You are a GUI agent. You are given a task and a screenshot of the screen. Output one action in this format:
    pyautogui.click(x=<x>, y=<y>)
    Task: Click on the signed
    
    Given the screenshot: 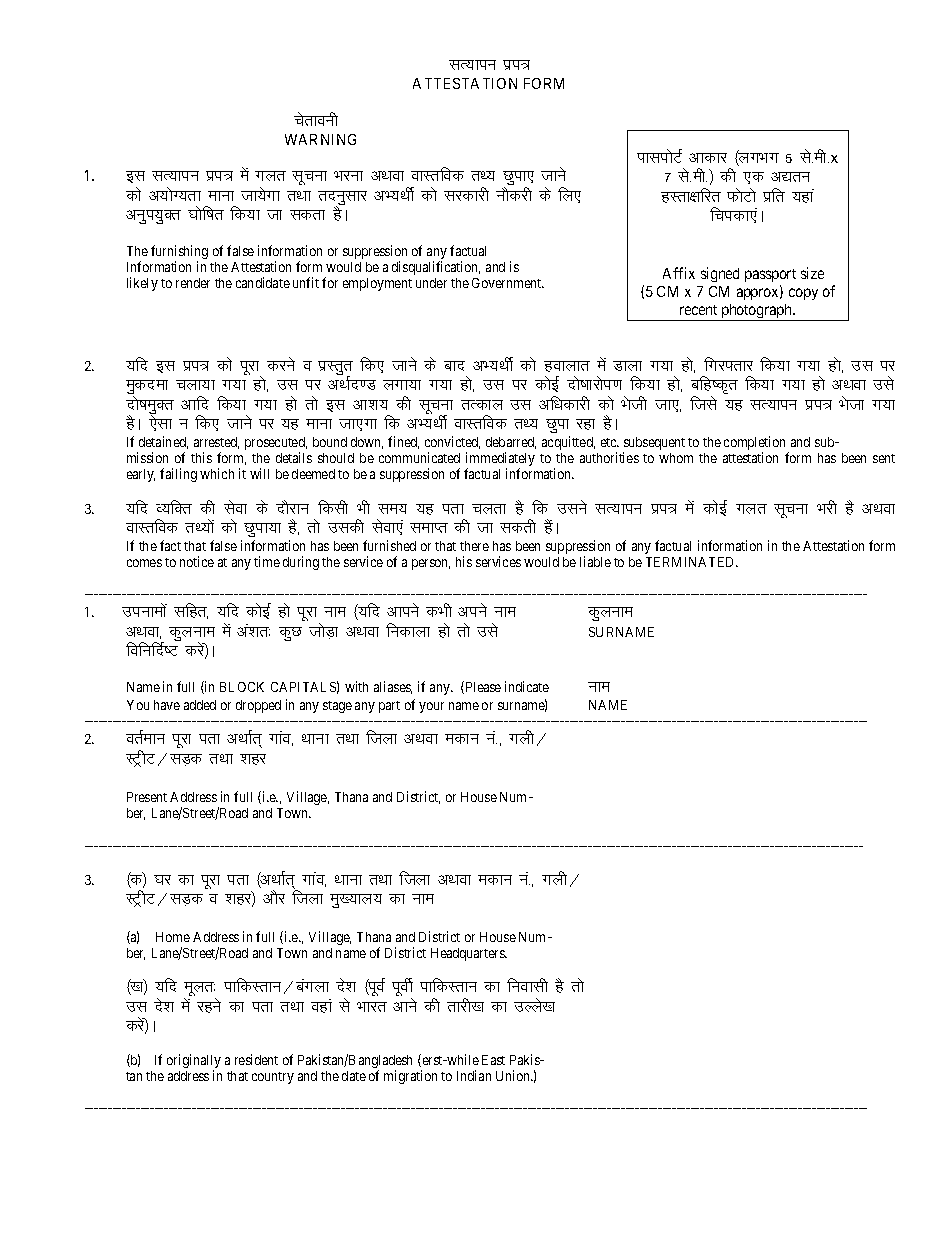 What is the action you would take?
    pyautogui.click(x=720, y=274)
